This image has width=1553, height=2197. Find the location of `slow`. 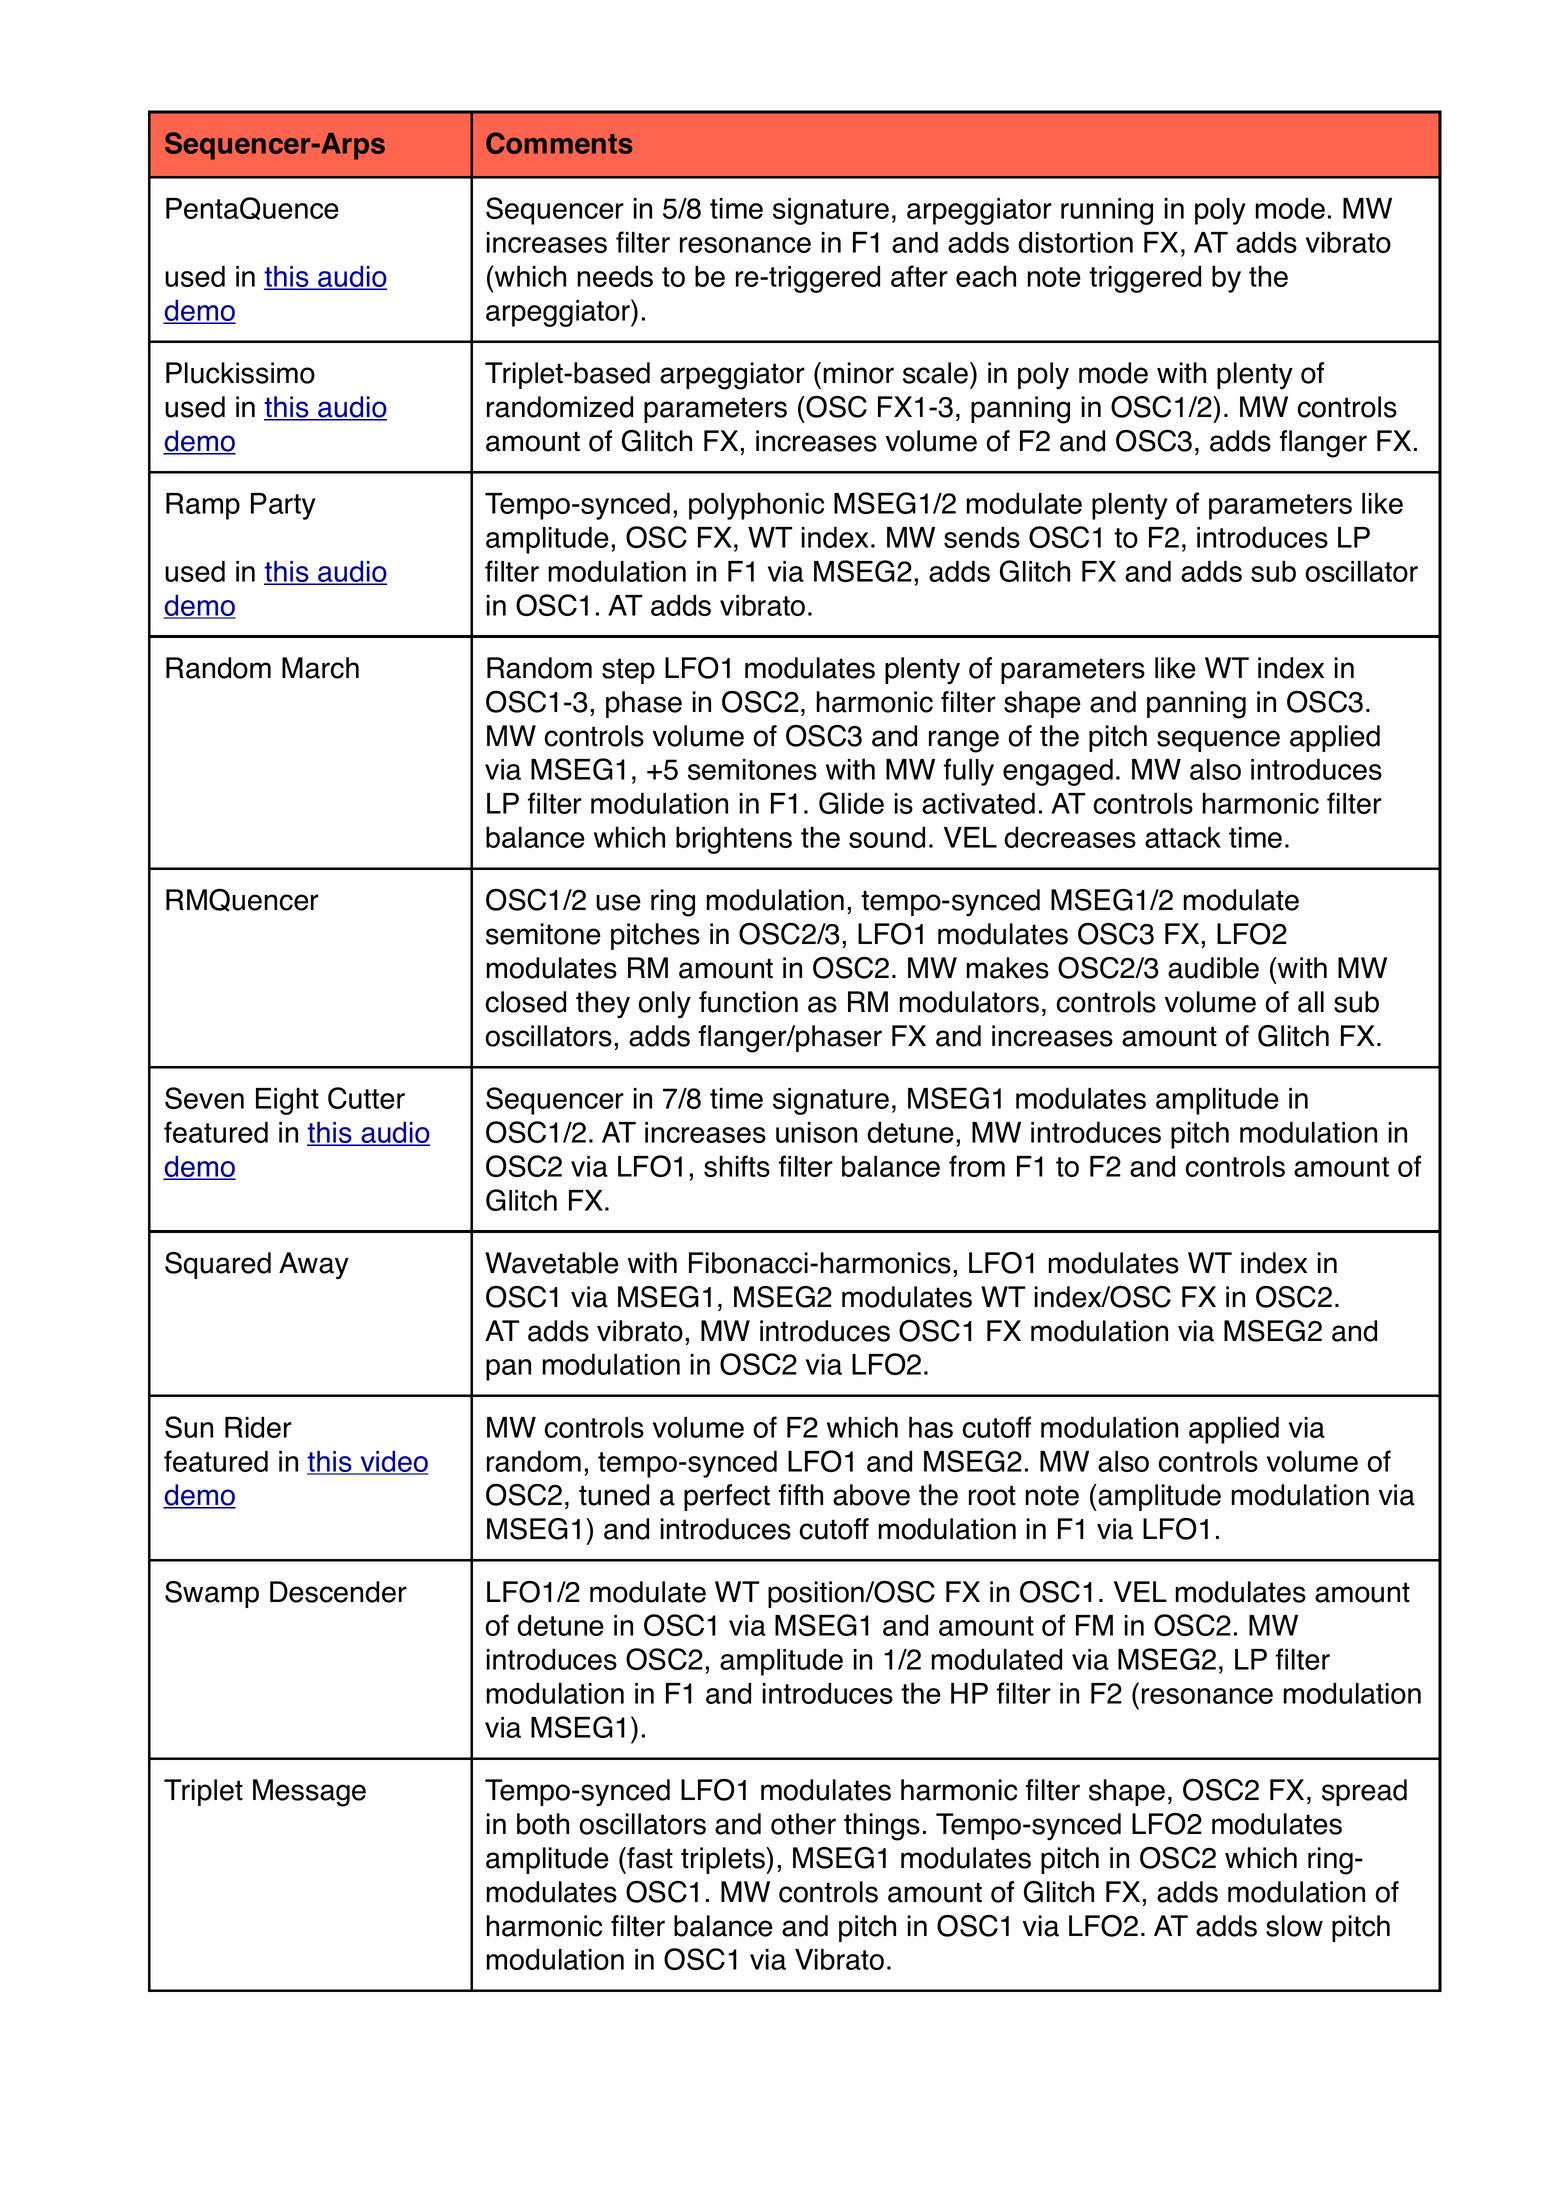

slow is located at coordinates (1294, 1926).
